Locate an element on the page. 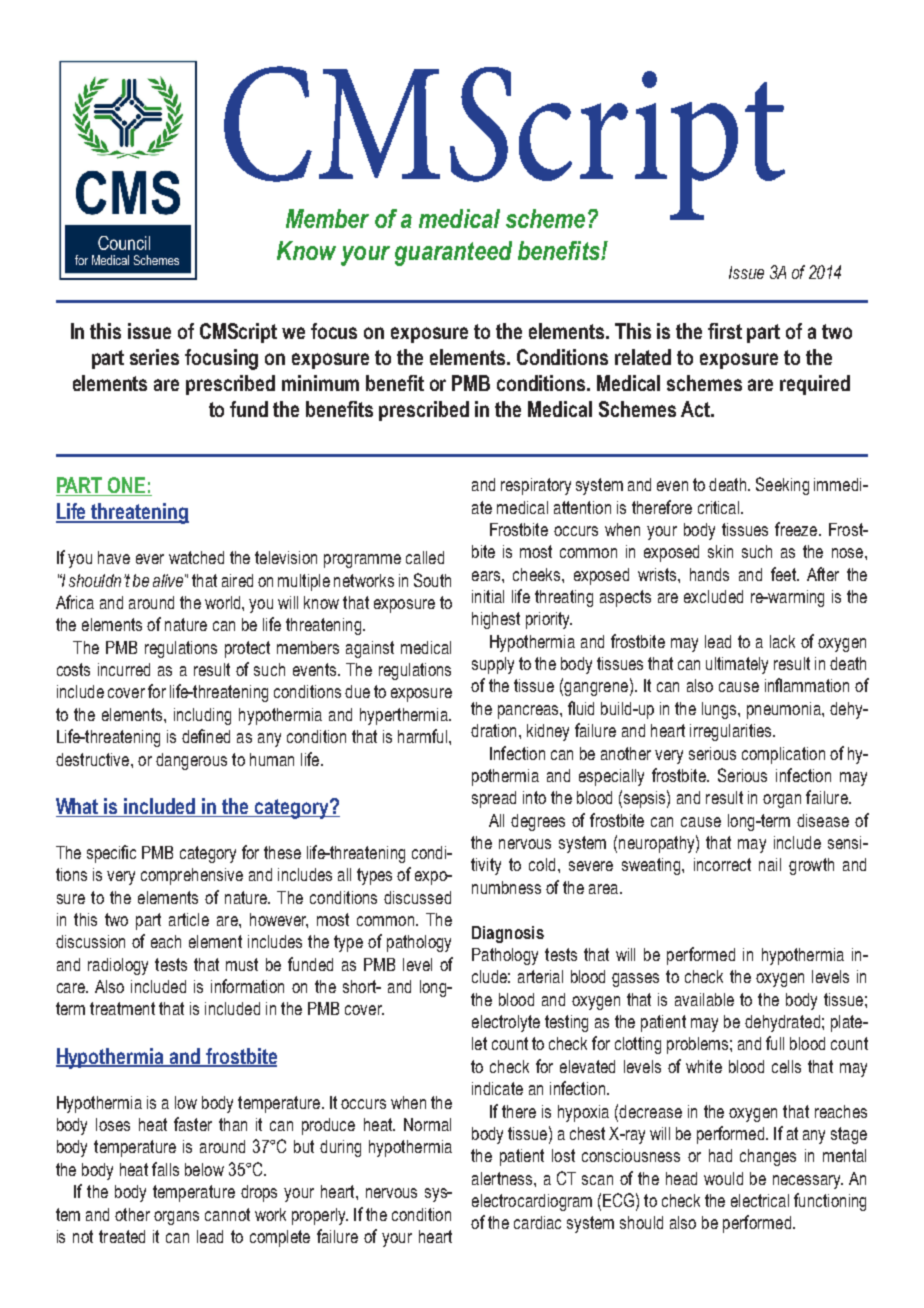 This document has height=1308, width=924. complication is located at coordinates (783, 755).
